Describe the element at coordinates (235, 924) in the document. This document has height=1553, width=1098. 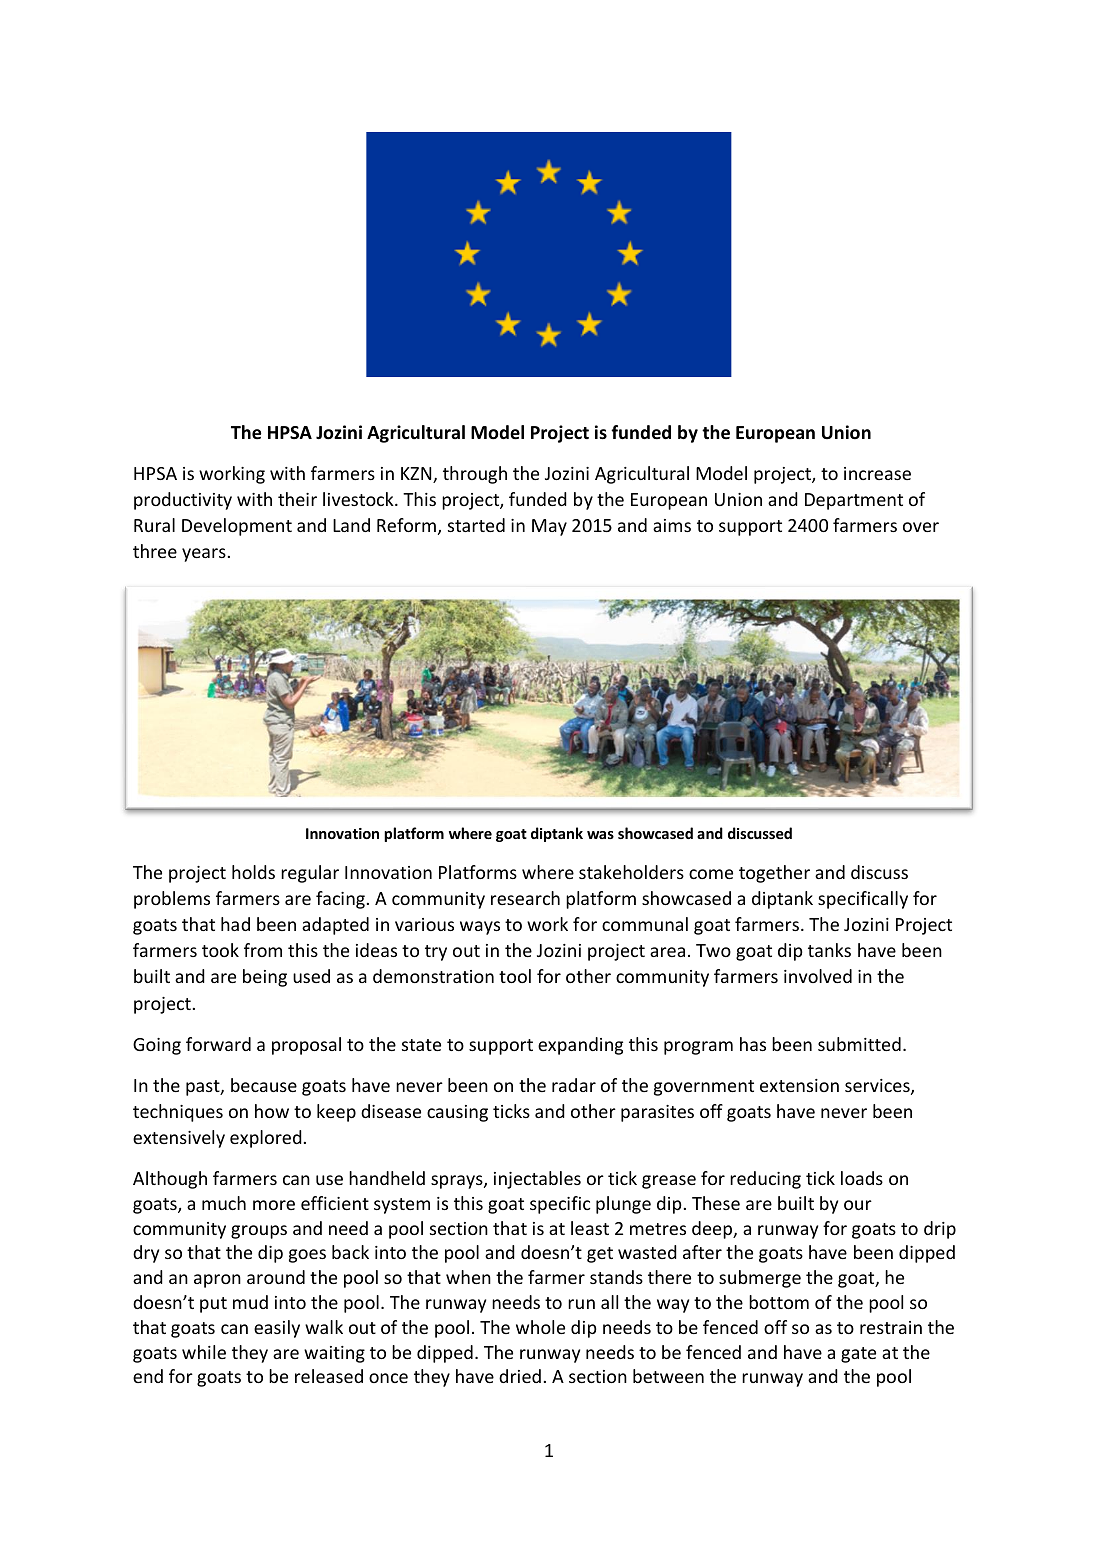
I see `had` at that location.
